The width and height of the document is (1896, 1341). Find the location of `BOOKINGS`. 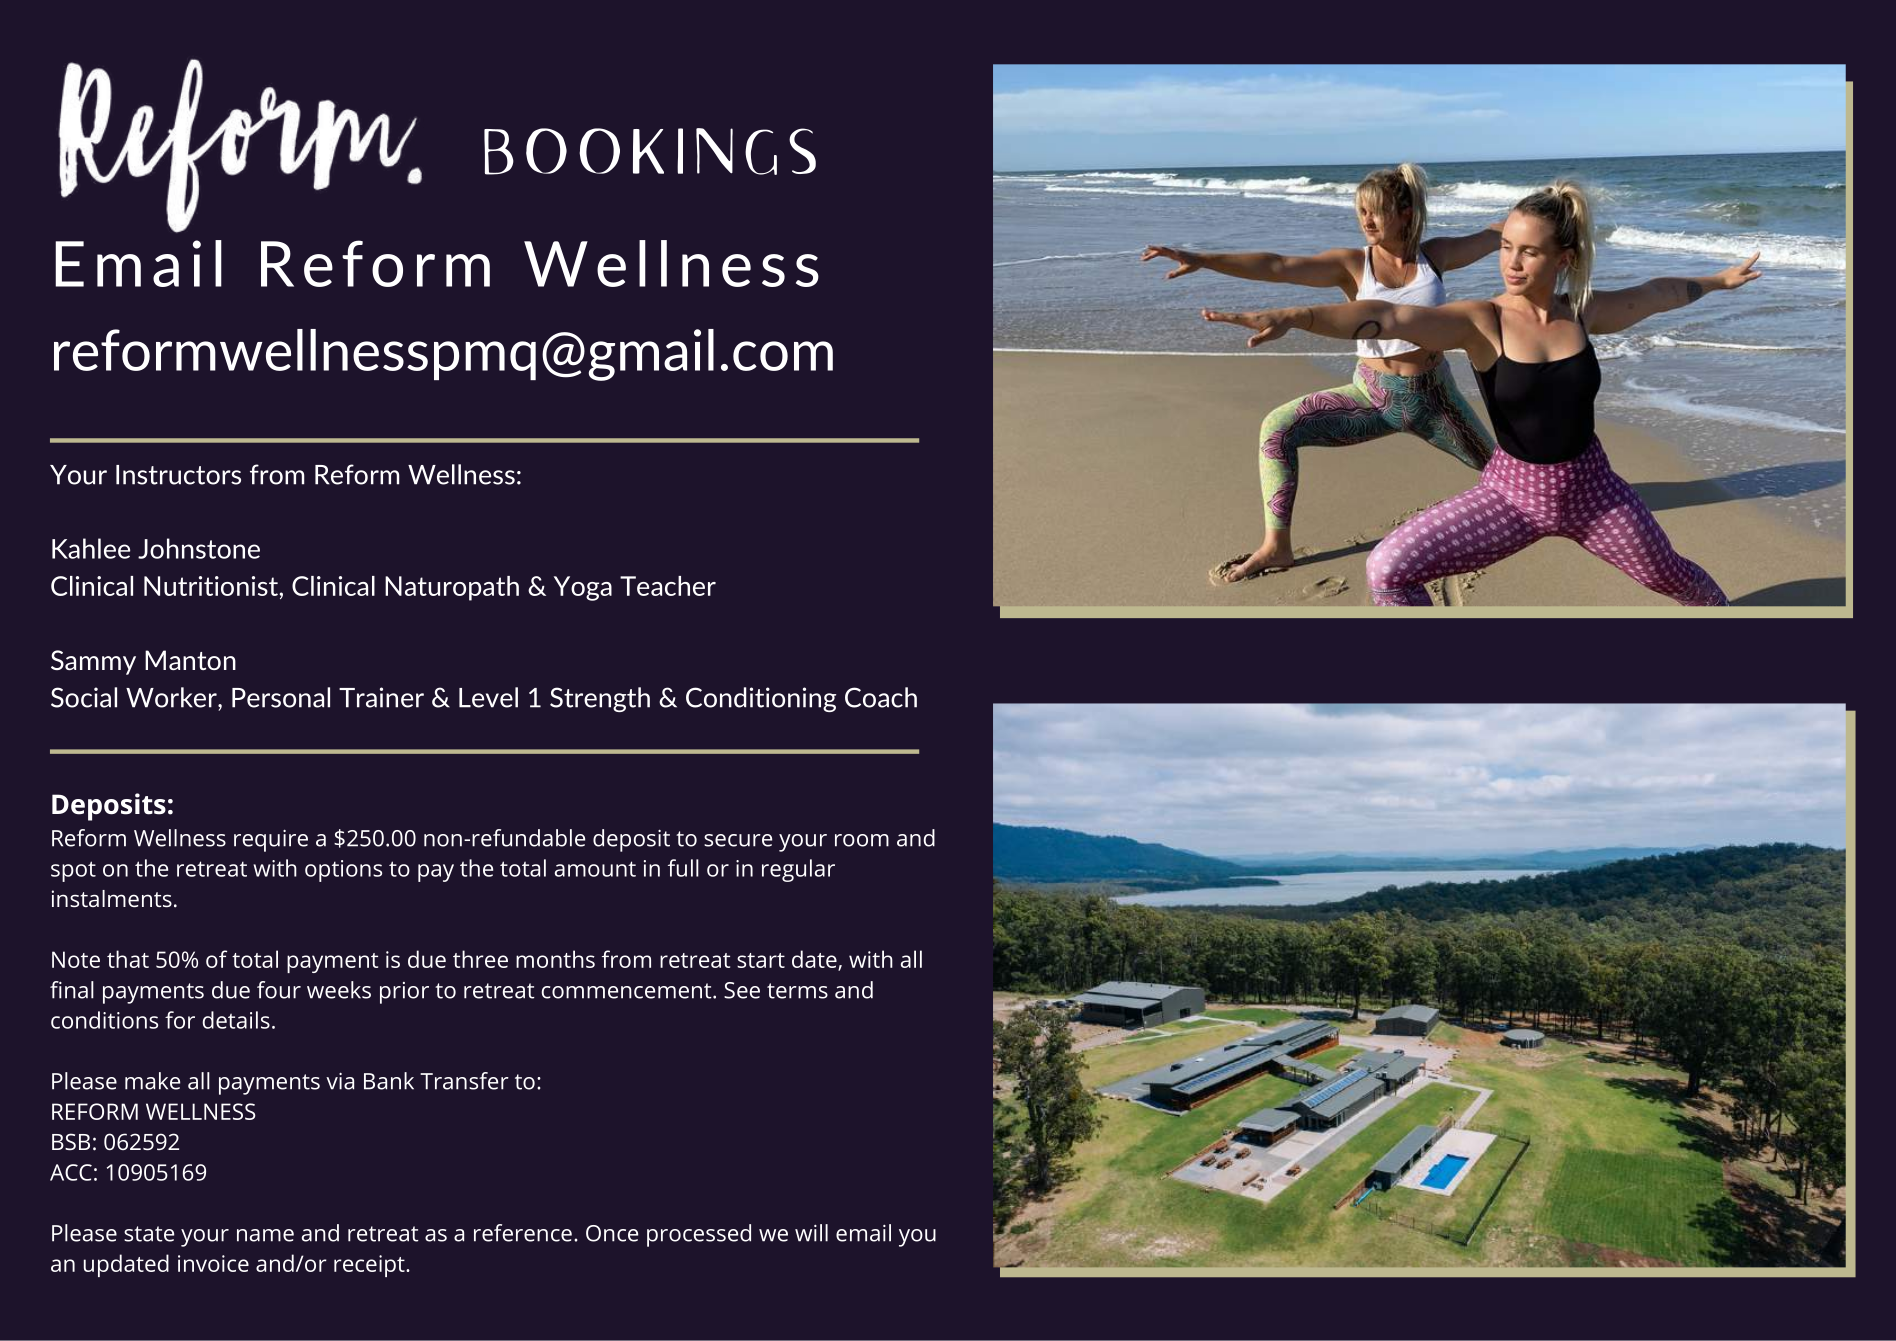

BOOKINGS is located at coordinates (650, 151).
